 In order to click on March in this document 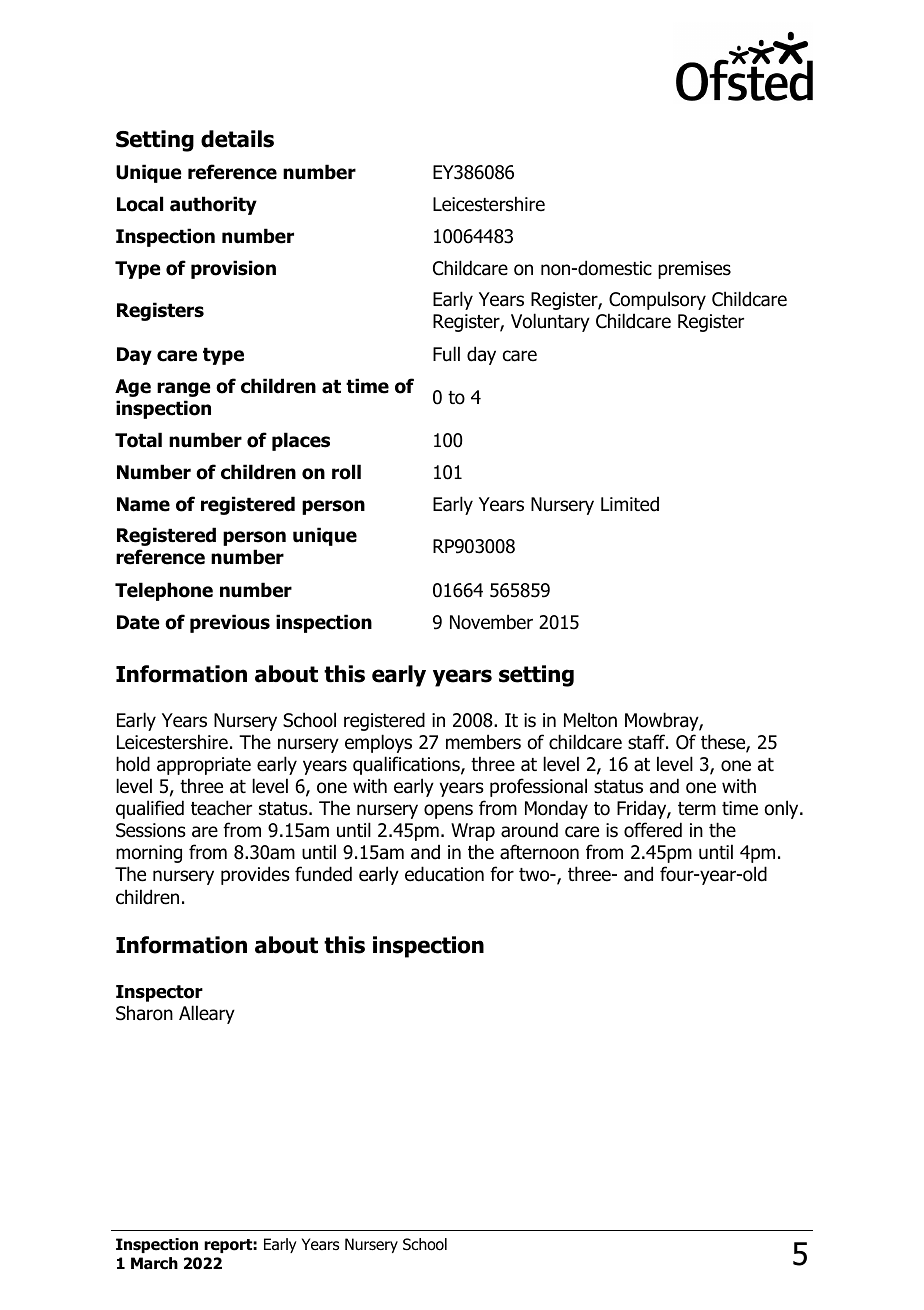, I will do `click(154, 1263)`.
